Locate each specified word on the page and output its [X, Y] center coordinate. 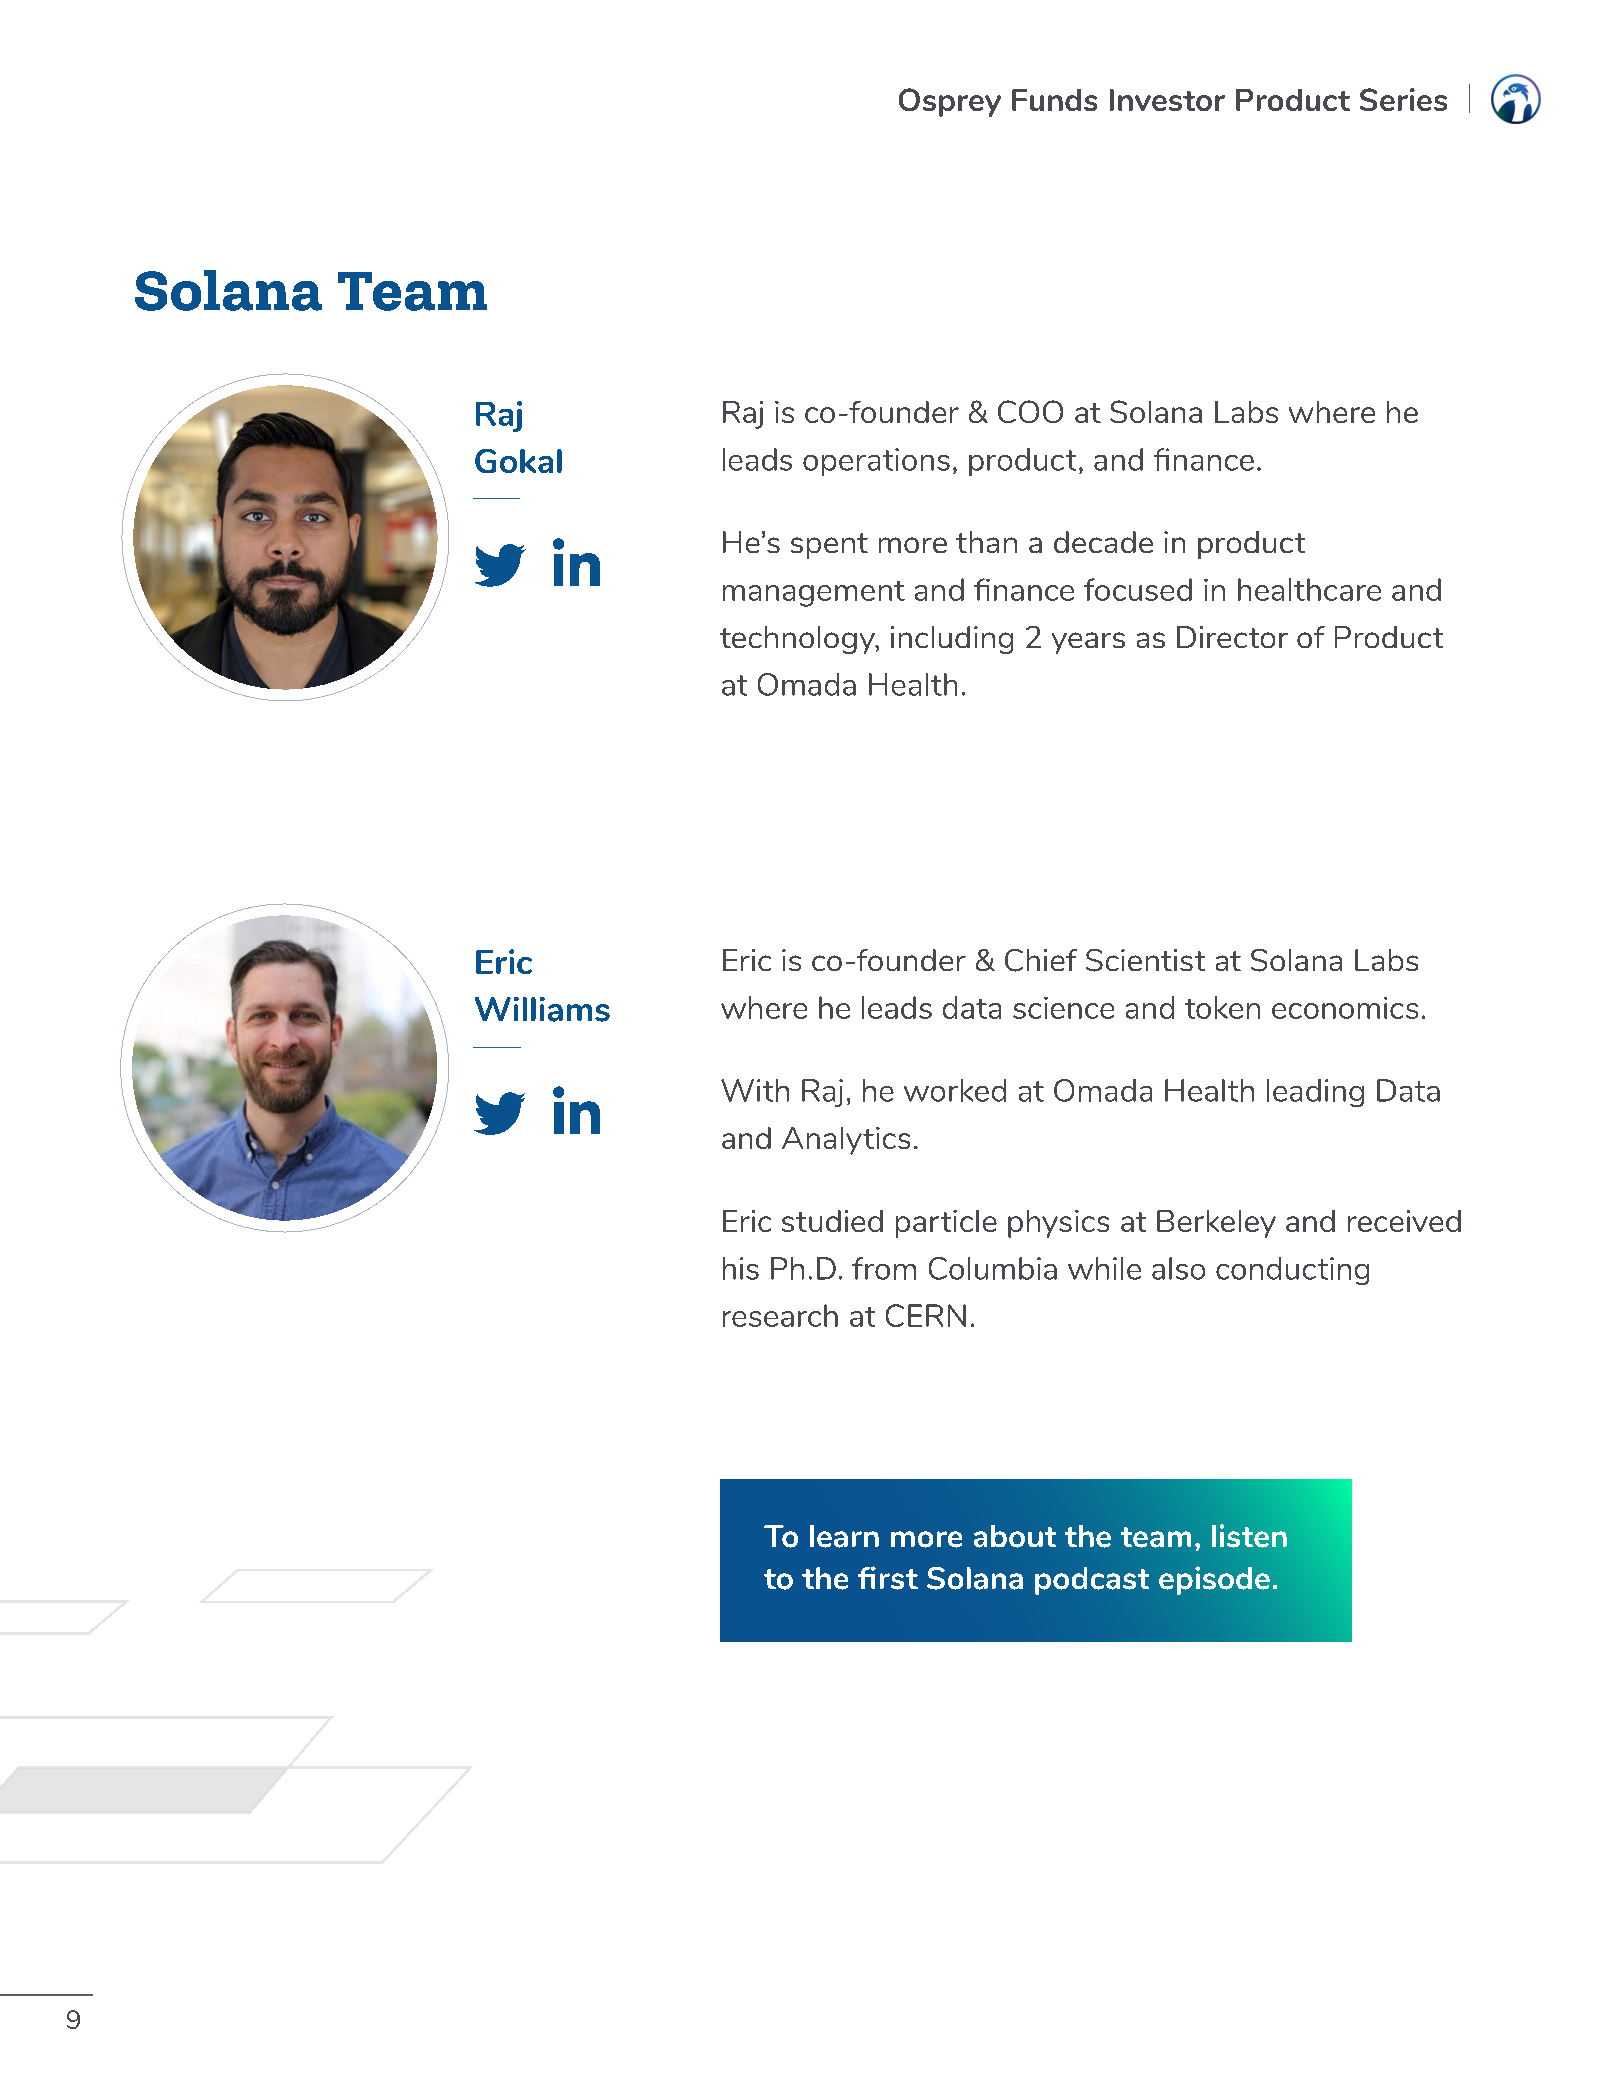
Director [1232, 637]
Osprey [950, 102]
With [755, 1090]
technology [798, 640]
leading [1315, 1093]
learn [844, 1536]
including [952, 640]
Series [1403, 99]
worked [955, 1090]
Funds [1054, 100]
